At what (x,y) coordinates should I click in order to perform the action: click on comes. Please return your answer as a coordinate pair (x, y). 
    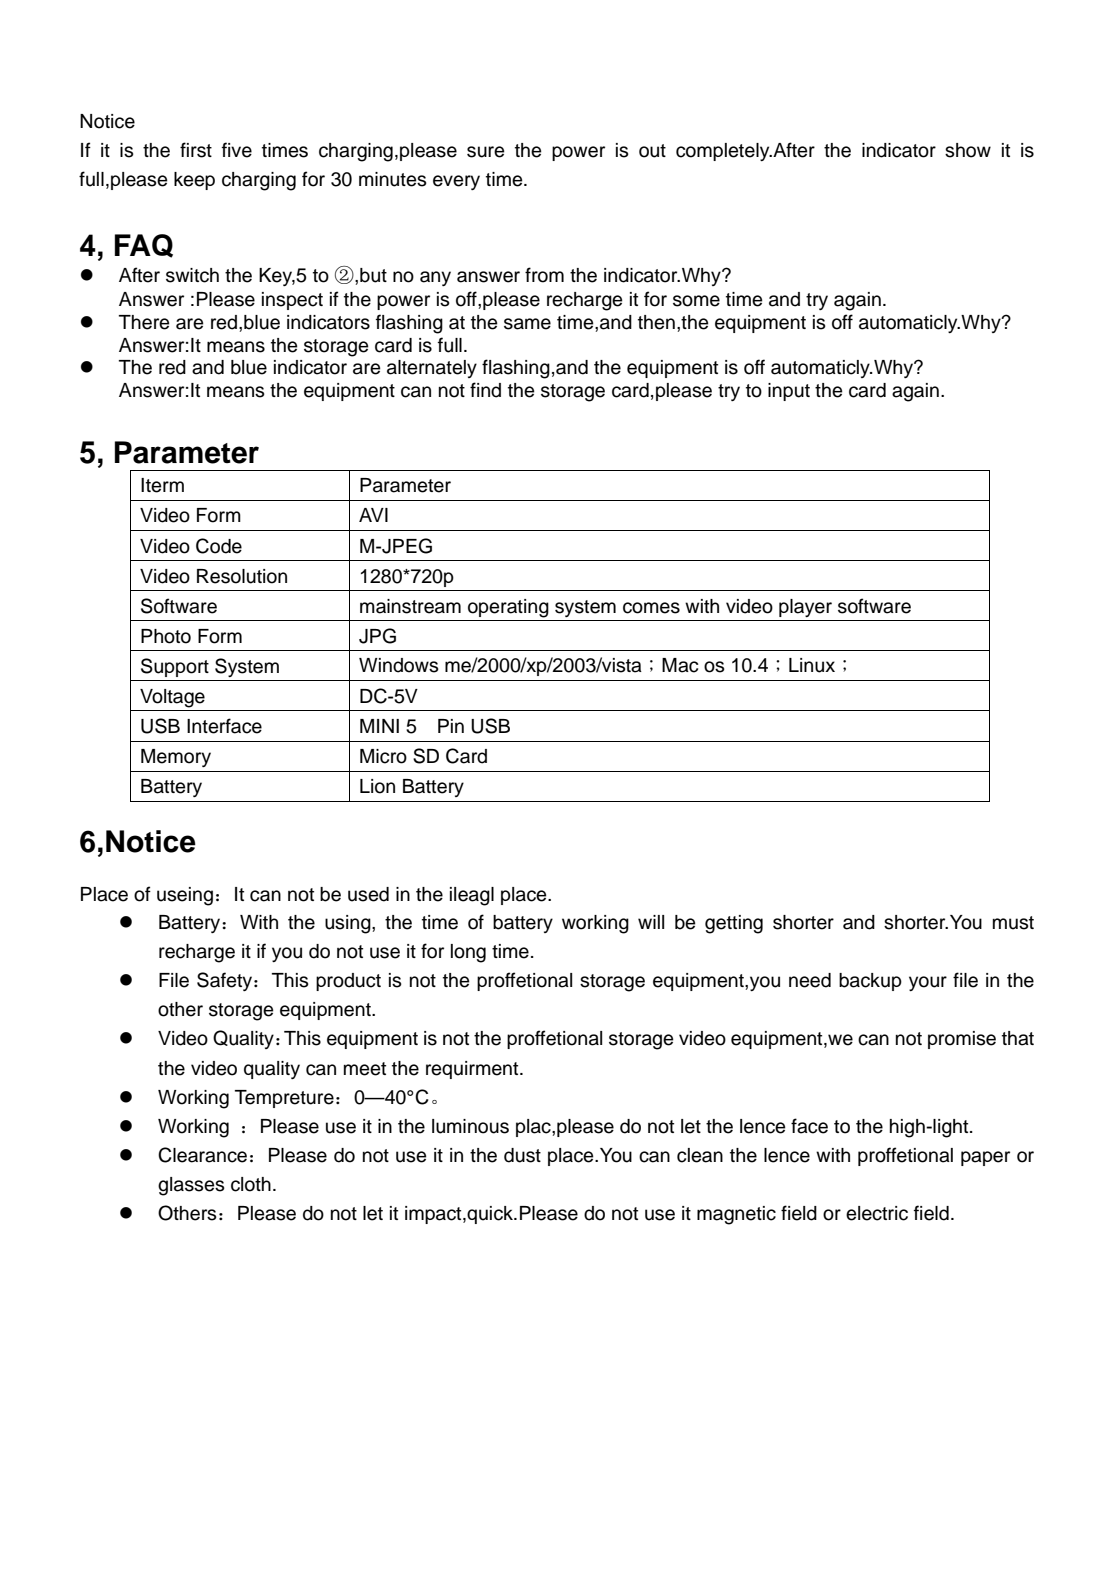
    Looking at the image, I should click on (651, 608).
